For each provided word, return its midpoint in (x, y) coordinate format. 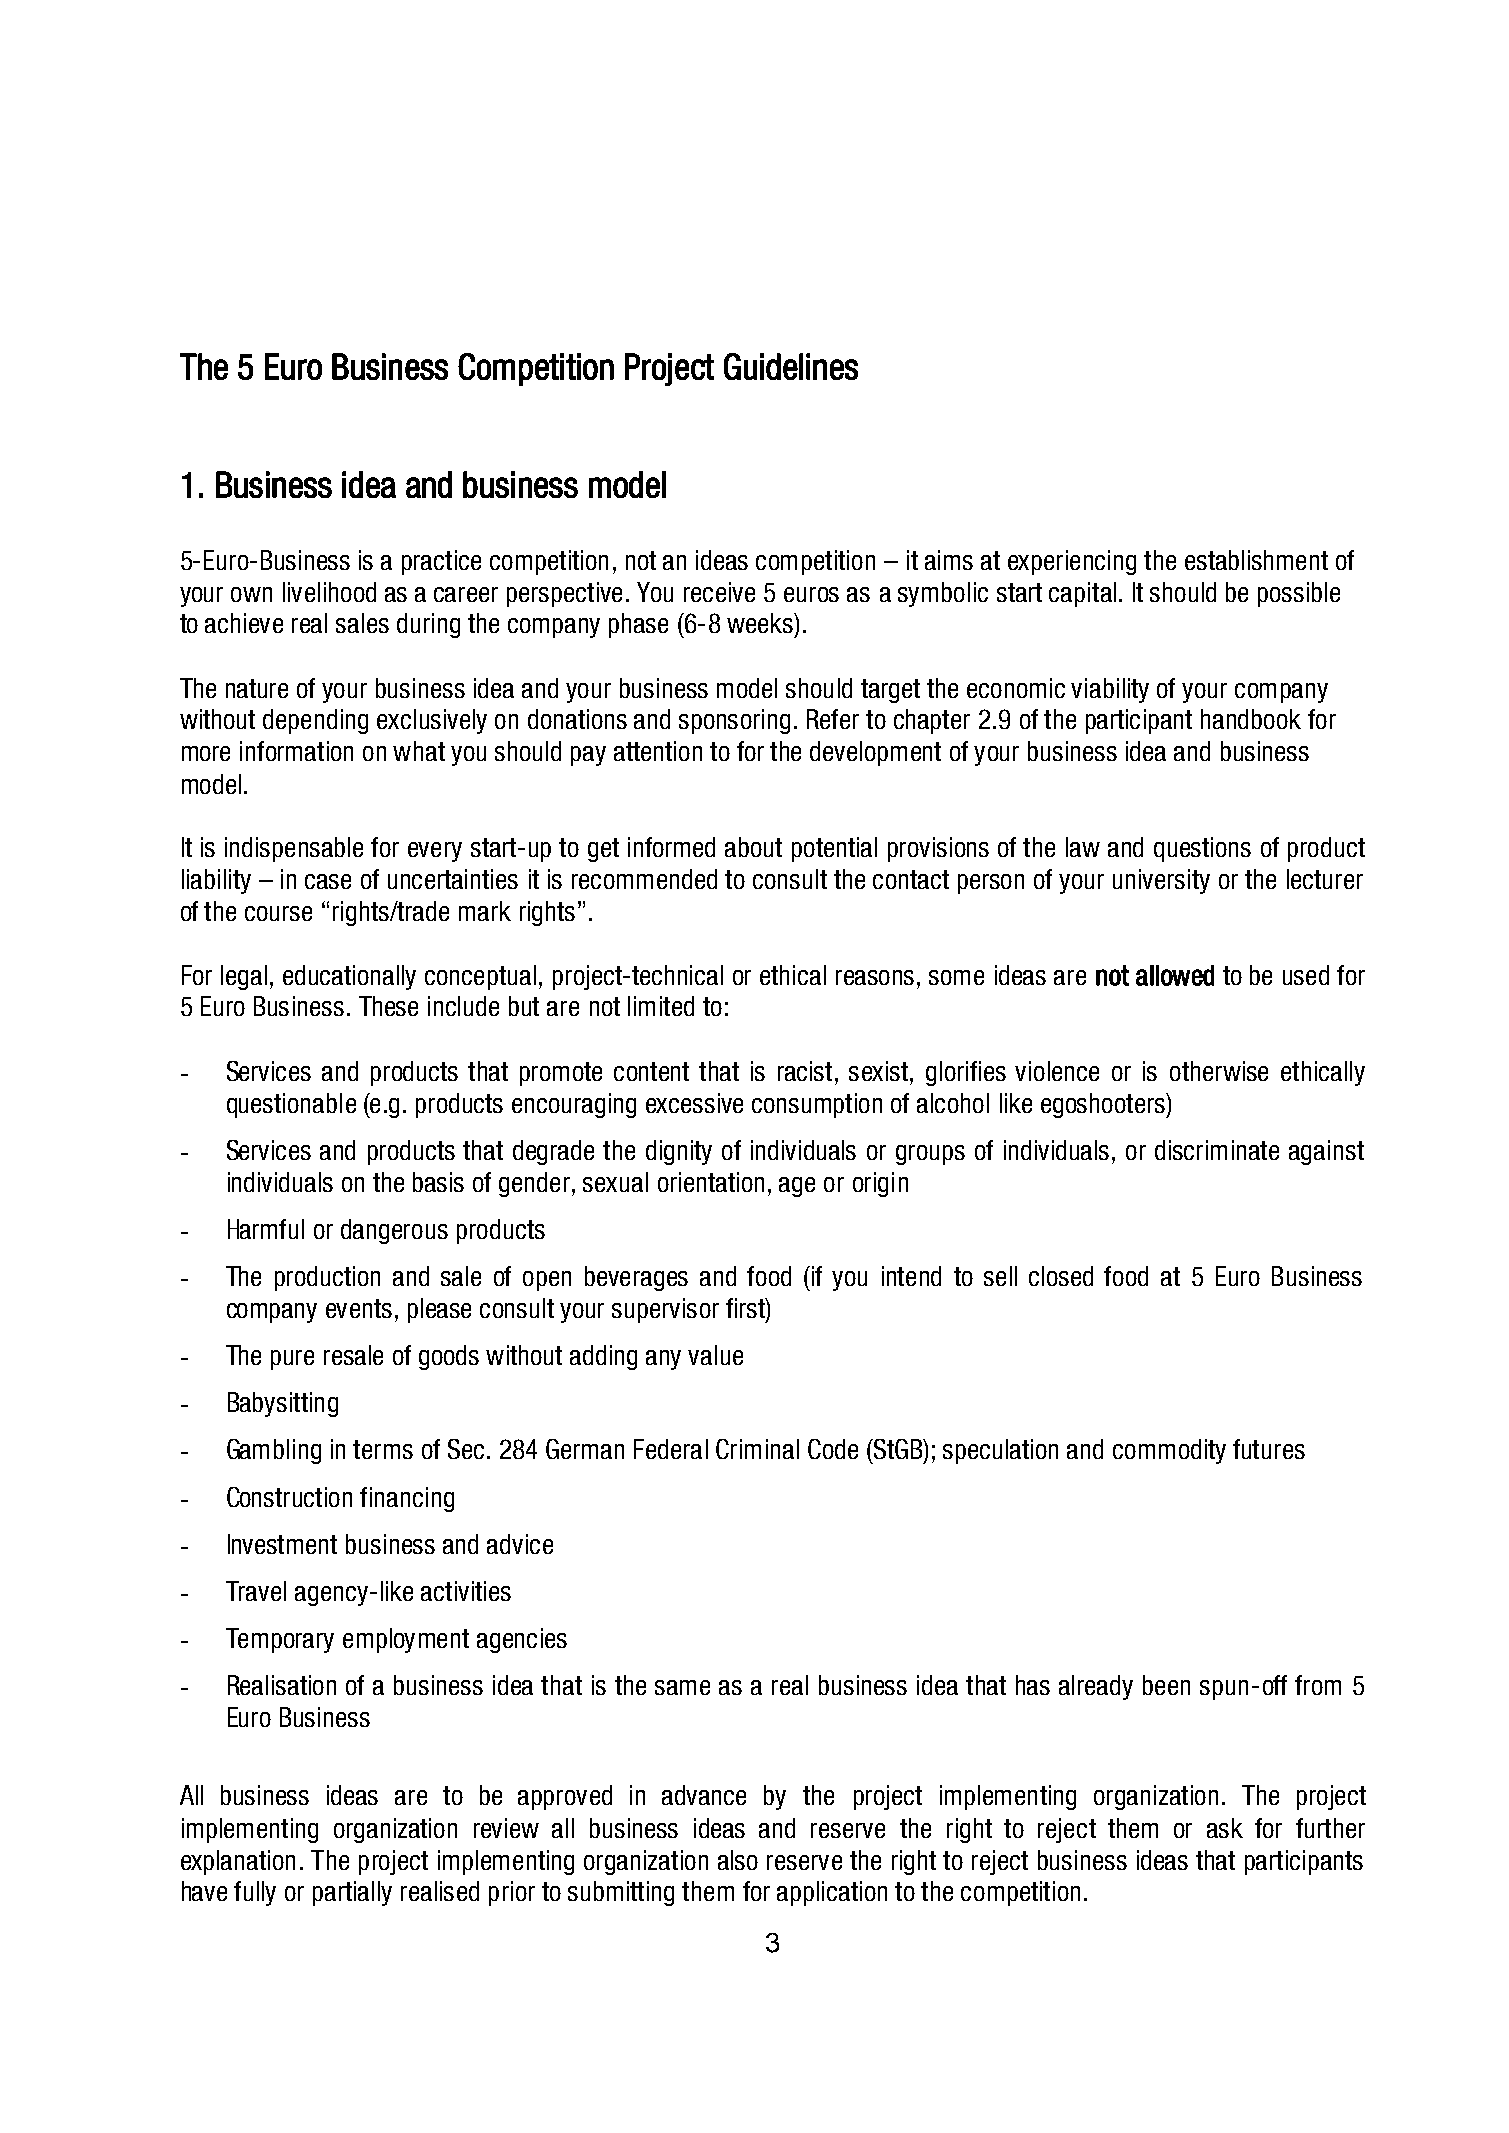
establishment (1256, 560)
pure (292, 1360)
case (328, 881)
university (1161, 881)
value (715, 1355)
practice (441, 562)
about (753, 847)
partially (352, 1893)
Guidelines (791, 366)
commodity (1169, 1451)
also (738, 1860)
